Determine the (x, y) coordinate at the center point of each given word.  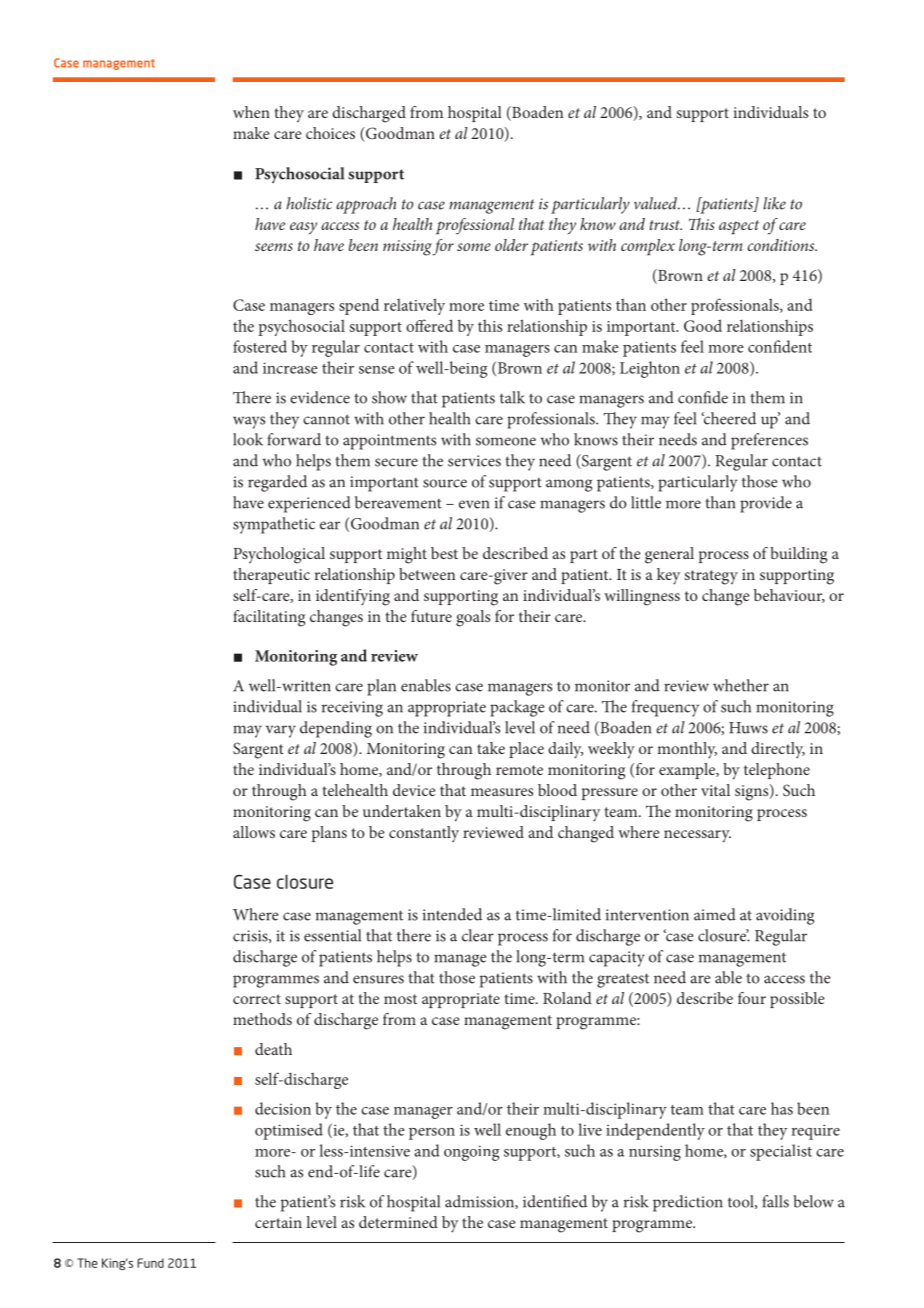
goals (473, 618)
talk (512, 397)
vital (715, 790)
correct (257, 999)
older (511, 245)
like (774, 203)
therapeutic (271, 576)
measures (502, 792)
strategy (711, 577)
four (752, 998)
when (251, 112)
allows (254, 832)
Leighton (650, 369)
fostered (260, 346)
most (400, 999)
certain (278, 1222)
